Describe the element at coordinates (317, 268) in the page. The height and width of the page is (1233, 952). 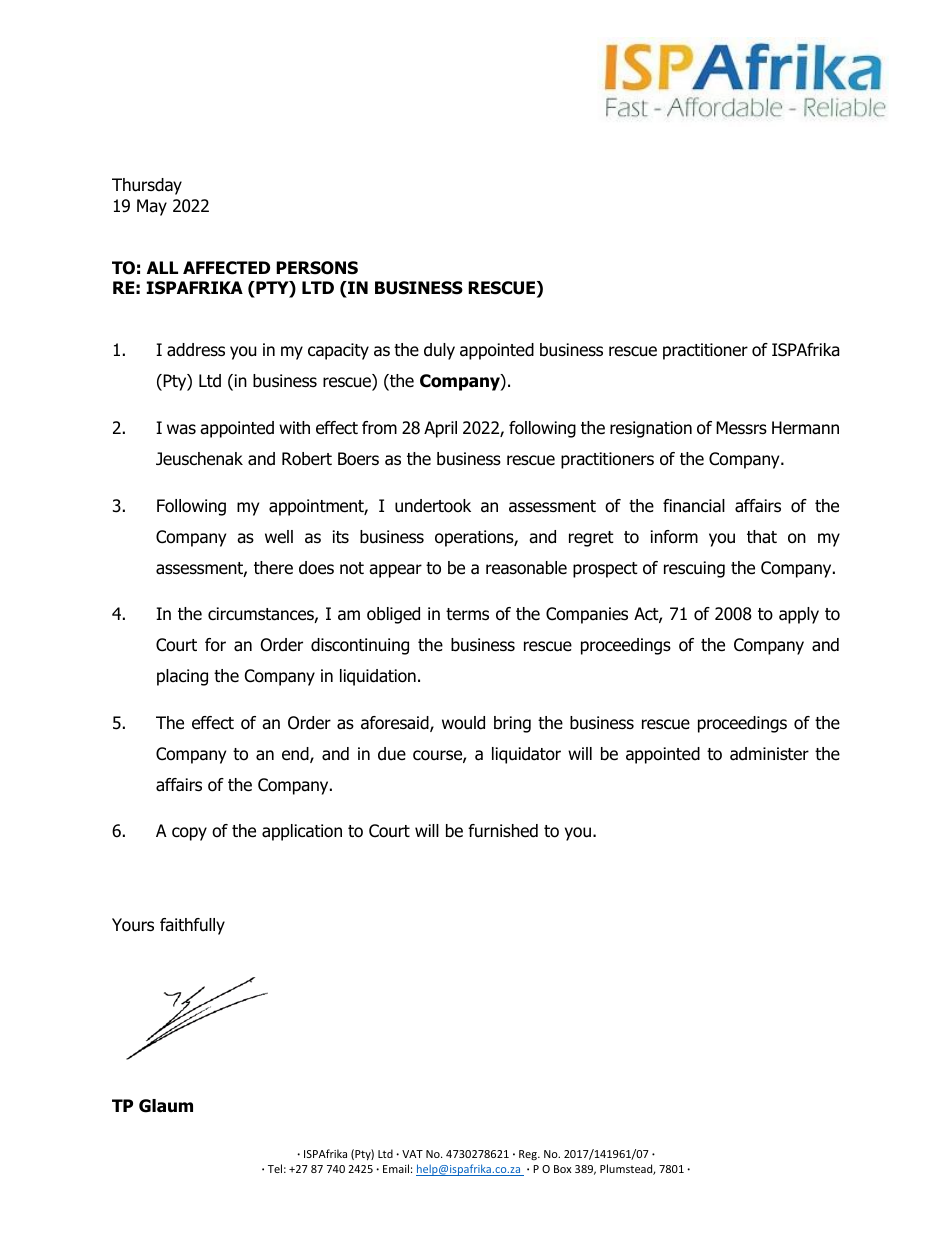
I see `PERSONS` at that location.
